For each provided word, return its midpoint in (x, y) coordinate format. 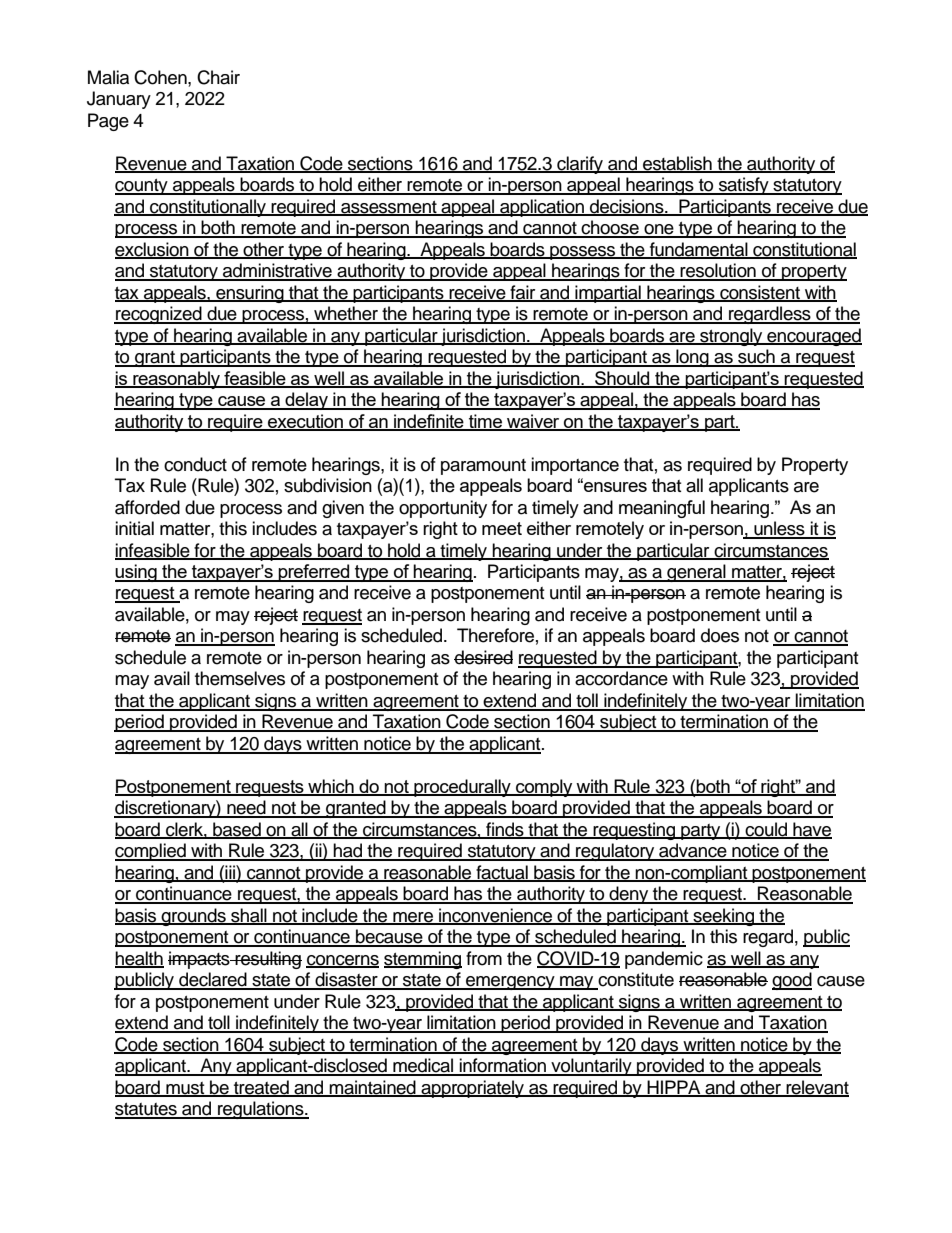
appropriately (473, 1089)
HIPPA (674, 1088)
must (185, 1089)
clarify (580, 165)
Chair (218, 77)
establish (677, 164)
